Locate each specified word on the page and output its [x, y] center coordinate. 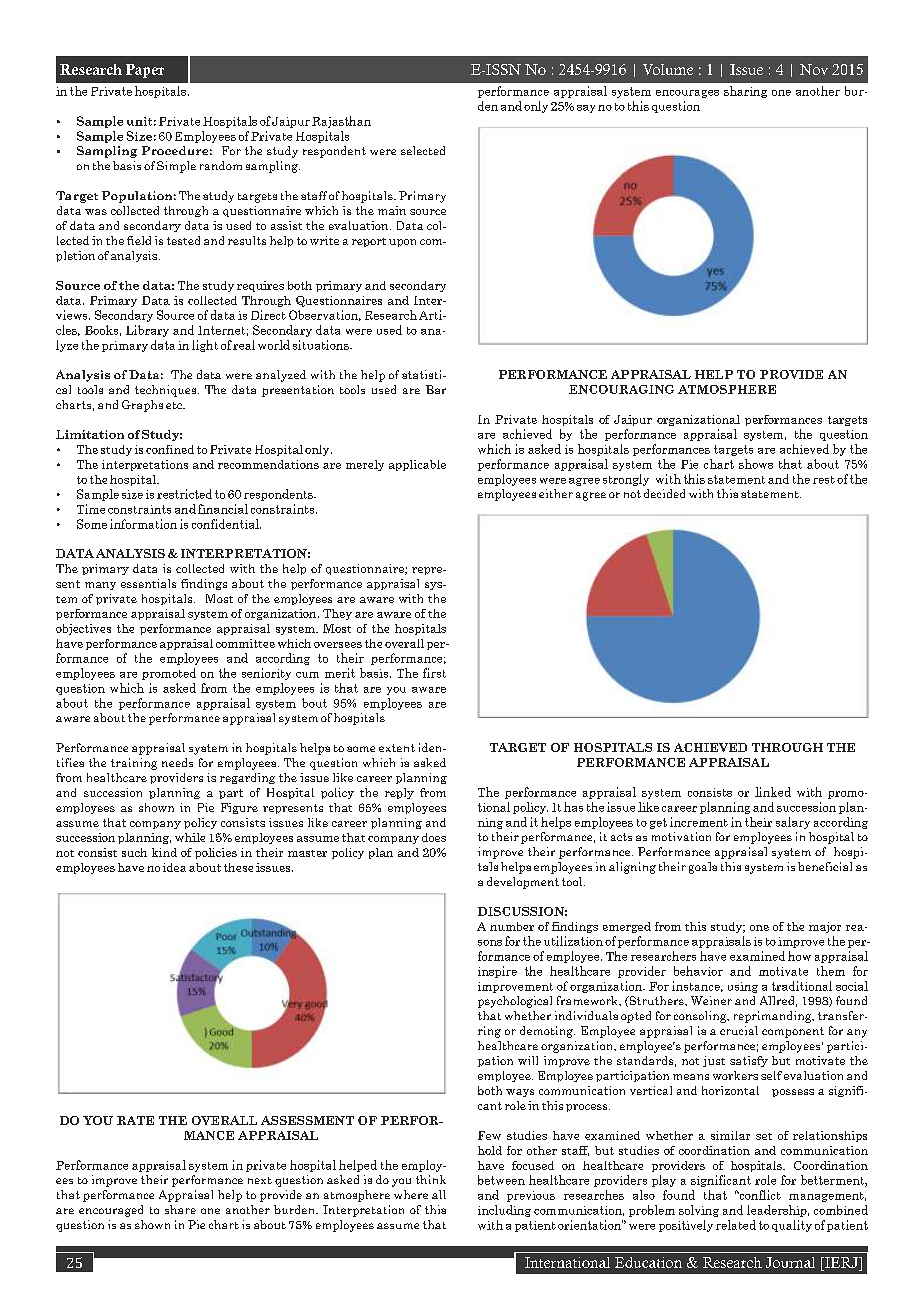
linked [773, 792]
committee [245, 643]
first [434, 673]
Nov [814, 69]
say [586, 109]
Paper [145, 71]
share [180, 1209]
